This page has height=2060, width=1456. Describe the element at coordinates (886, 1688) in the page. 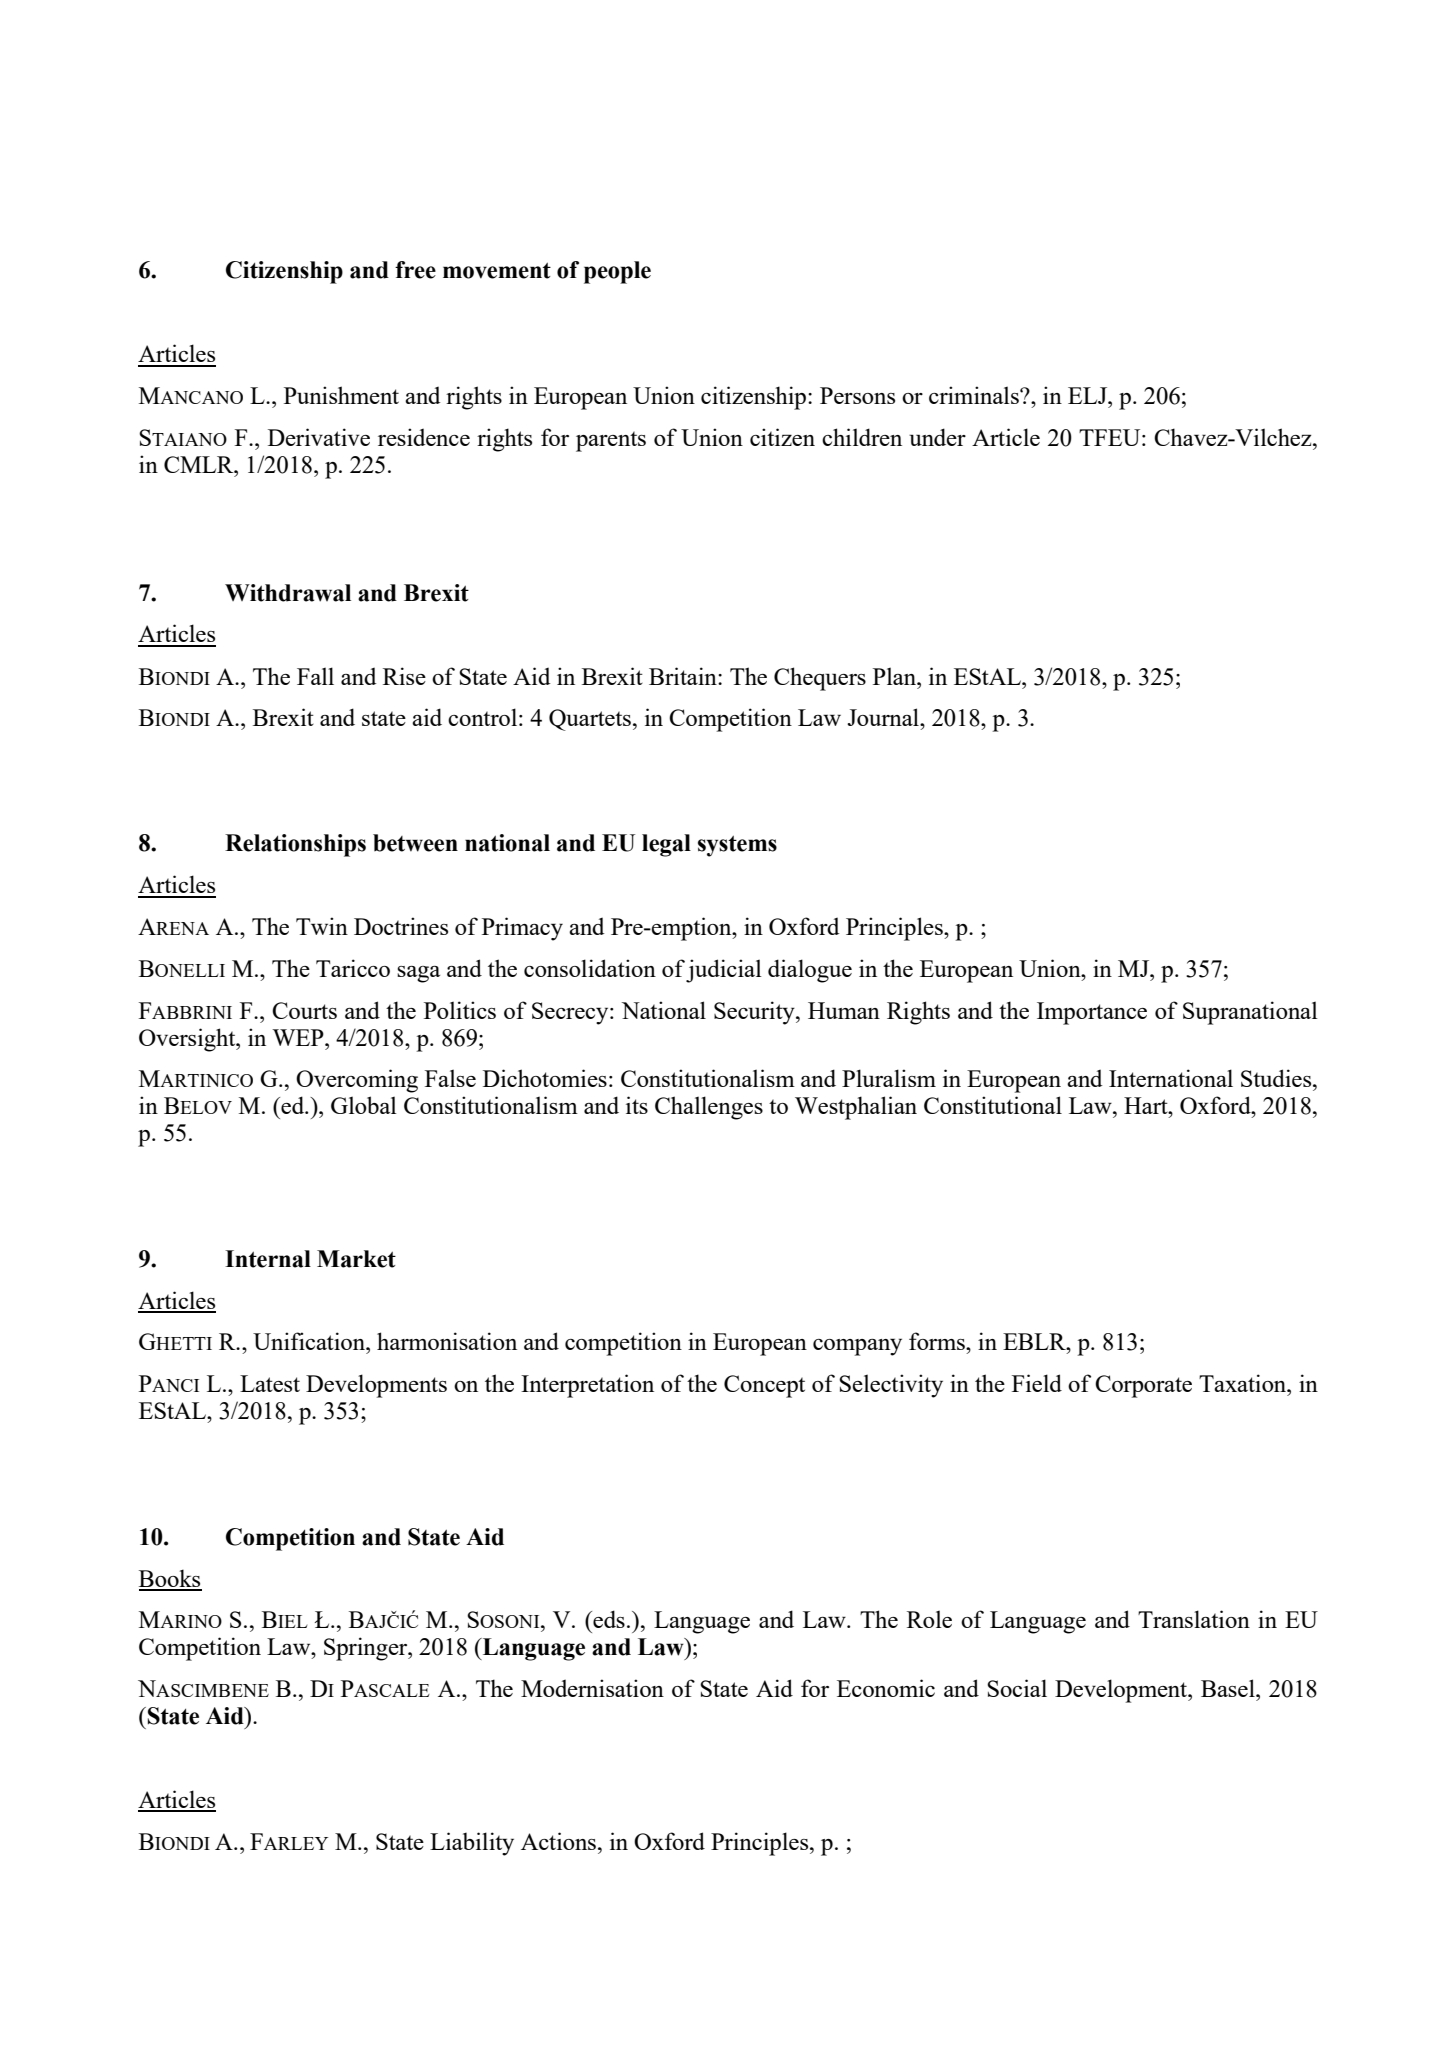

I see `Economic` at that location.
